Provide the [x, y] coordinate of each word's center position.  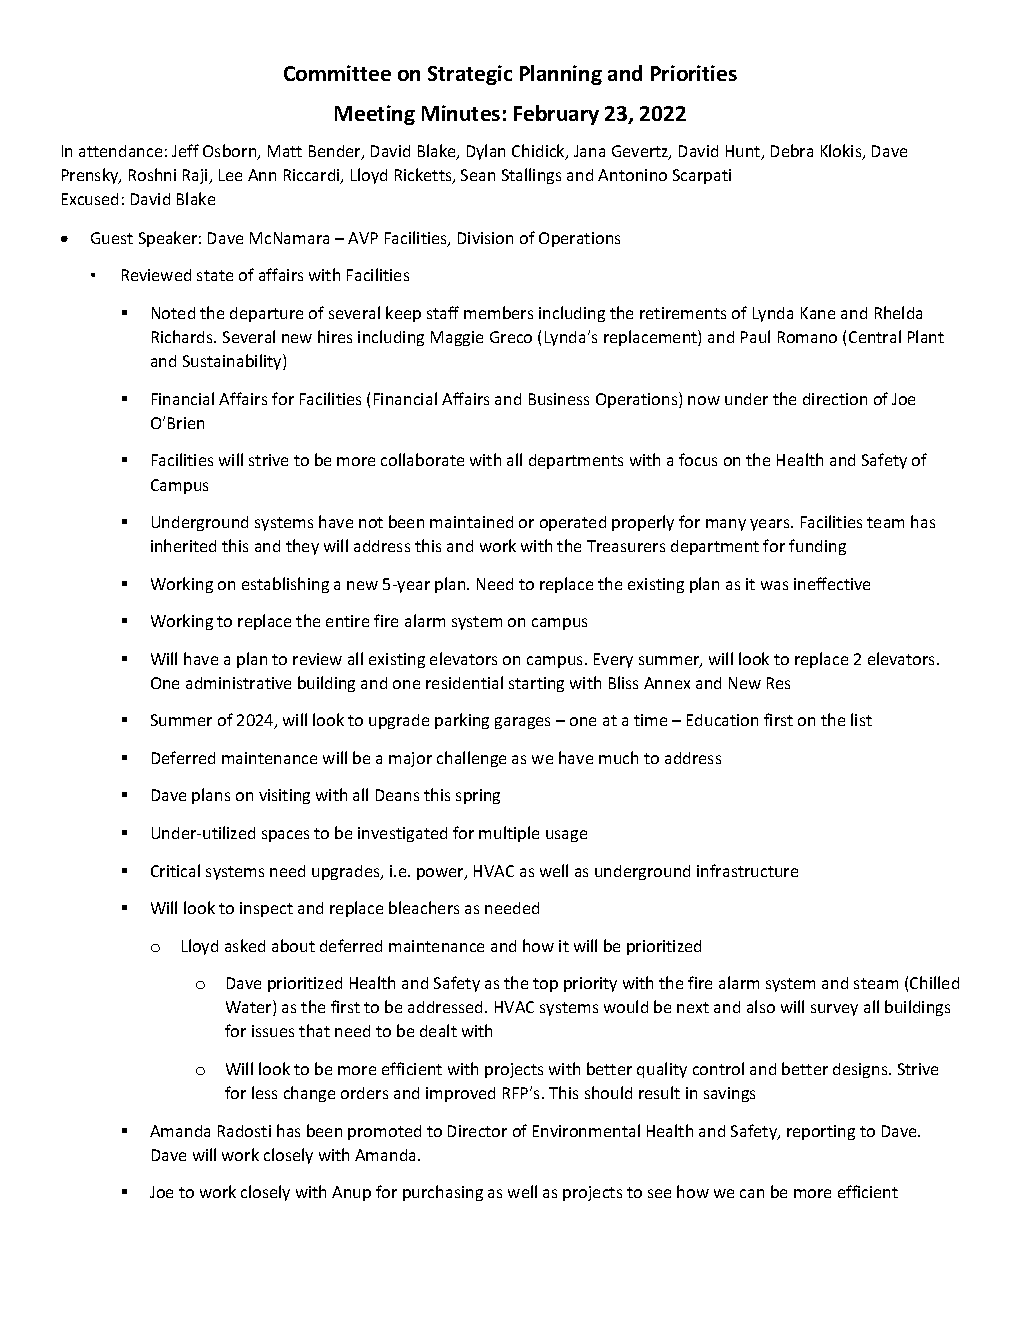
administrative [238, 683]
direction [835, 399]
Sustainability [233, 362]
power [441, 874]
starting [536, 684]
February [556, 115]
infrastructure [747, 870]
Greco [511, 337]
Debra [792, 150]
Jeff [185, 150]
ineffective [832, 583]
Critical [175, 870]
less [264, 1092]
